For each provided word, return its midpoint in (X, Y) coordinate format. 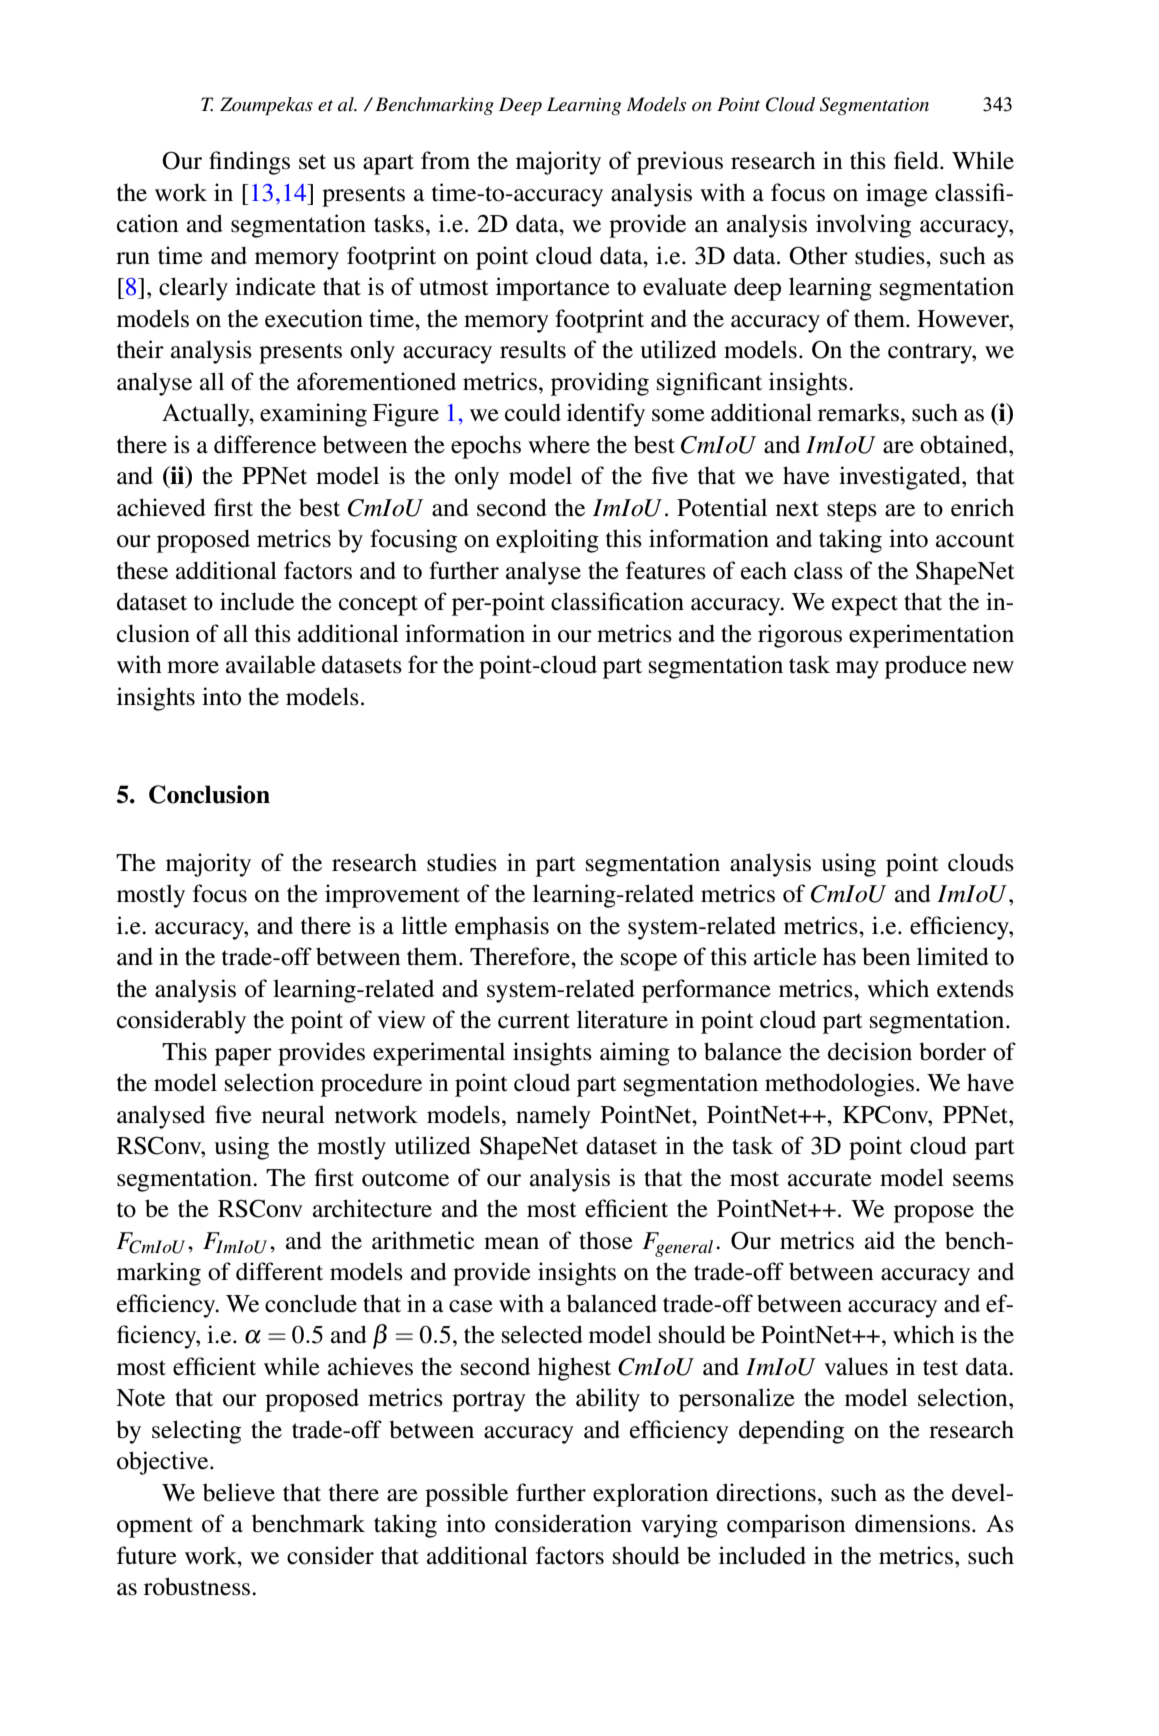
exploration (650, 1495)
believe (239, 1492)
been (886, 956)
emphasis (502, 928)
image (897, 195)
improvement (392, 896)
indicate (275, 286)
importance (553, 289)
